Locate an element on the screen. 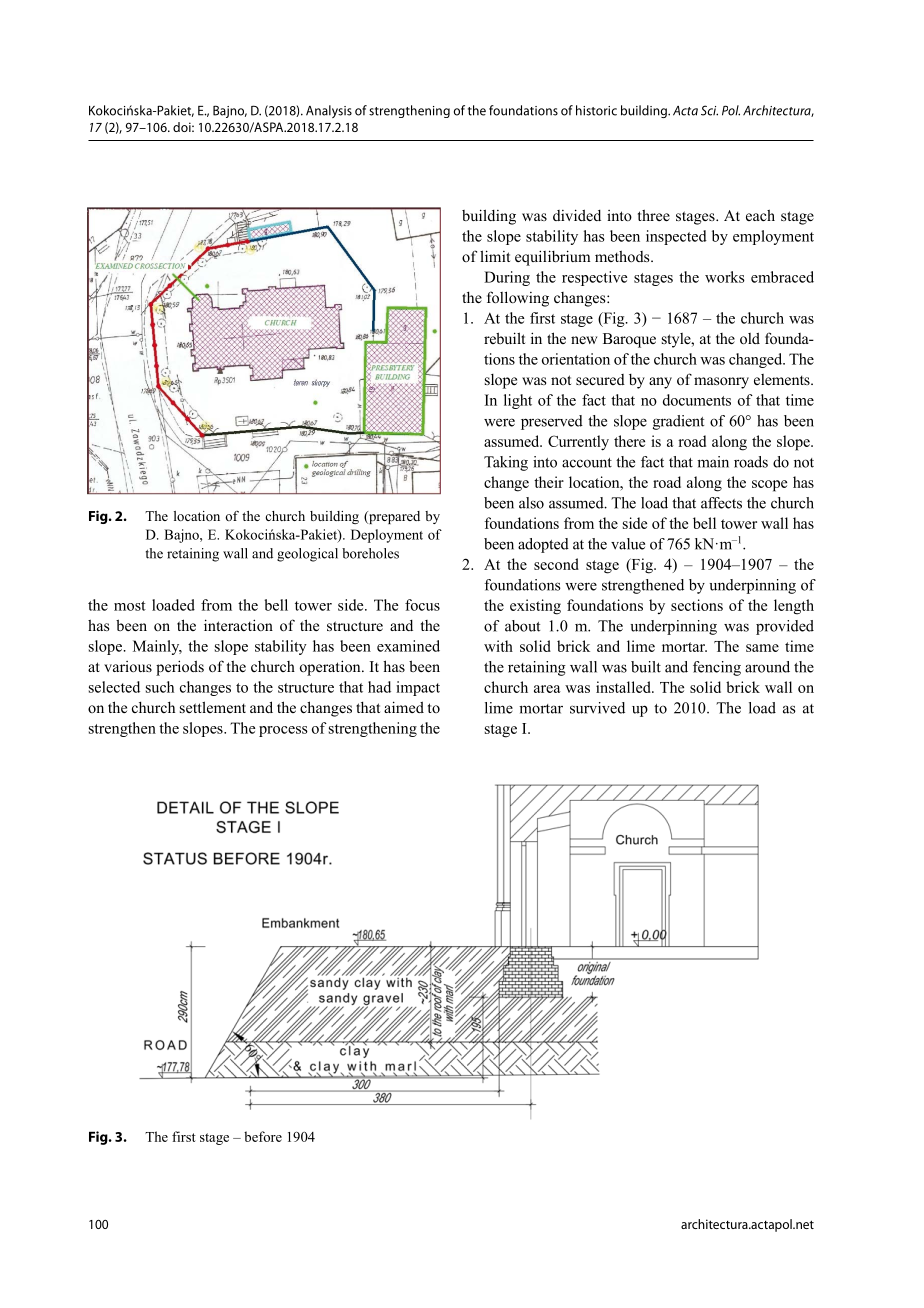  before is located at coordinates (263, 1136).
